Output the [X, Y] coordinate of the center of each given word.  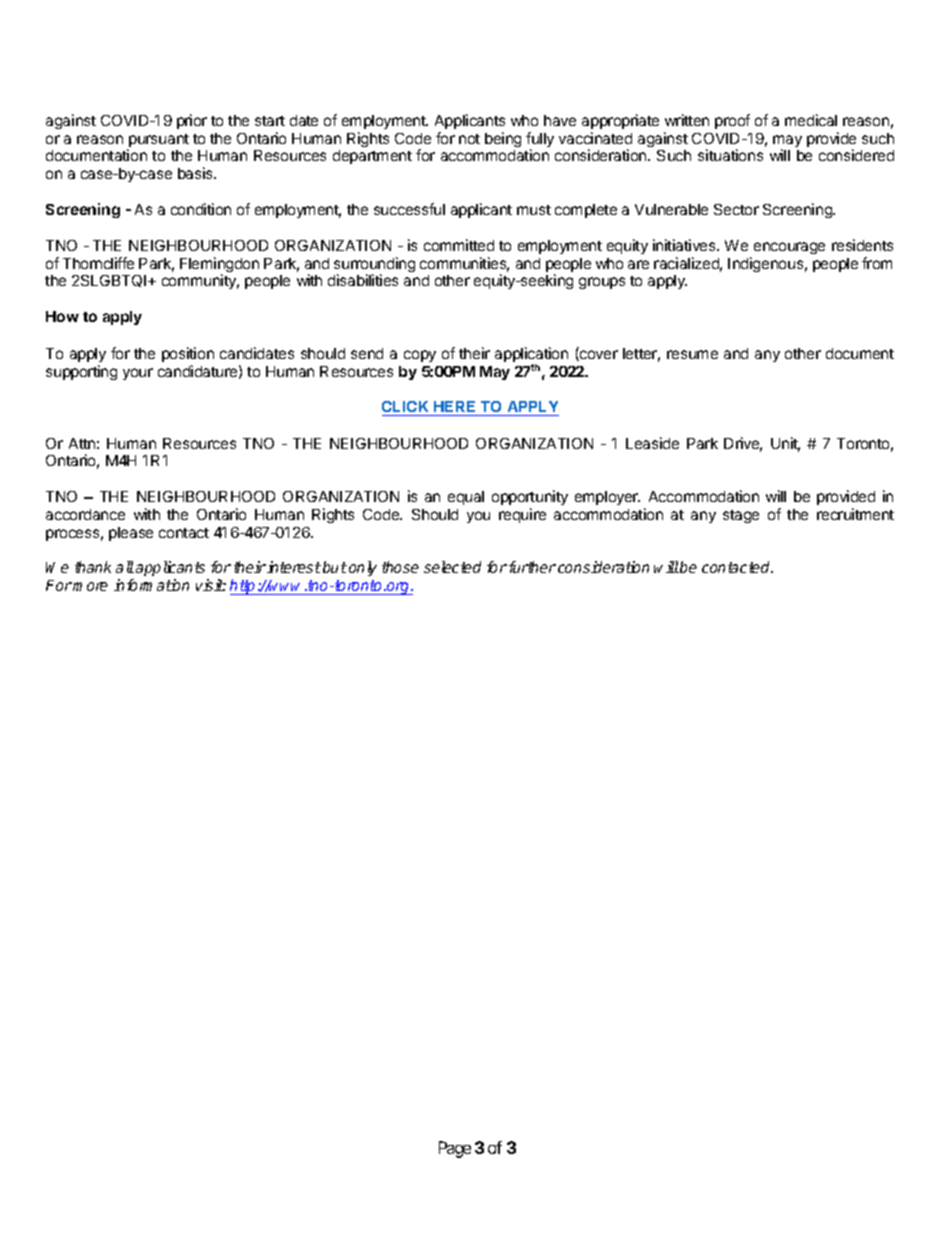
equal [466, 498]
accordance [85, 514]
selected [452, 567]
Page [455, 1149]
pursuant [158, 142]
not [469, 139]
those [400, 567]
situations [730, 155]
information [151, 585]
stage [741, 516]
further [532, 567]
